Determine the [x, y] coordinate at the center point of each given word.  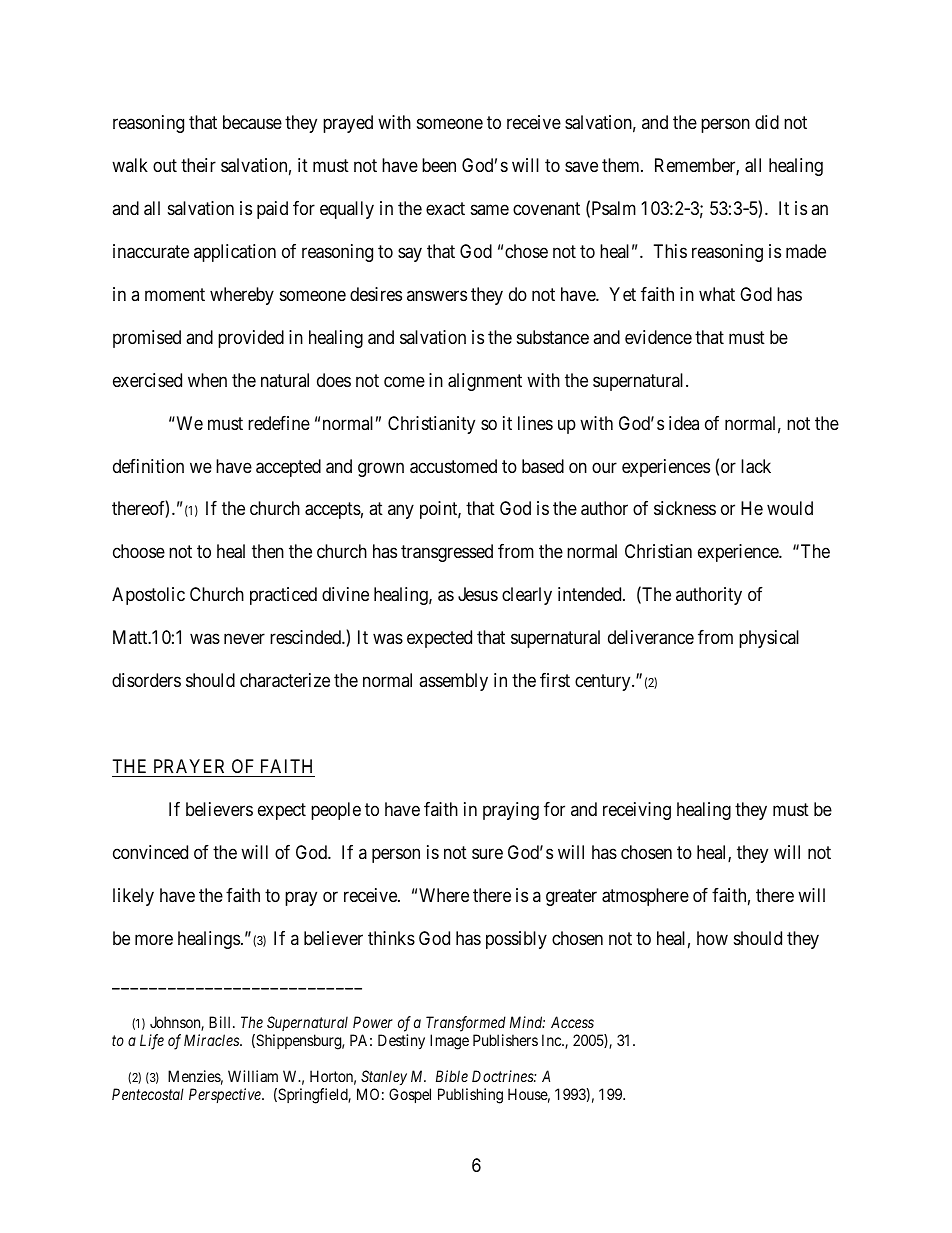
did [767, 122]
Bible [452, 1076]
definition [148, 466]
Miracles [212, 1040]
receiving [637, 811]
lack [756, 466]
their [198, 165]
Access [572, 1022]
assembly [453, 682]
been [439, 165]
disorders [146, 680]
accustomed [453, 466]
